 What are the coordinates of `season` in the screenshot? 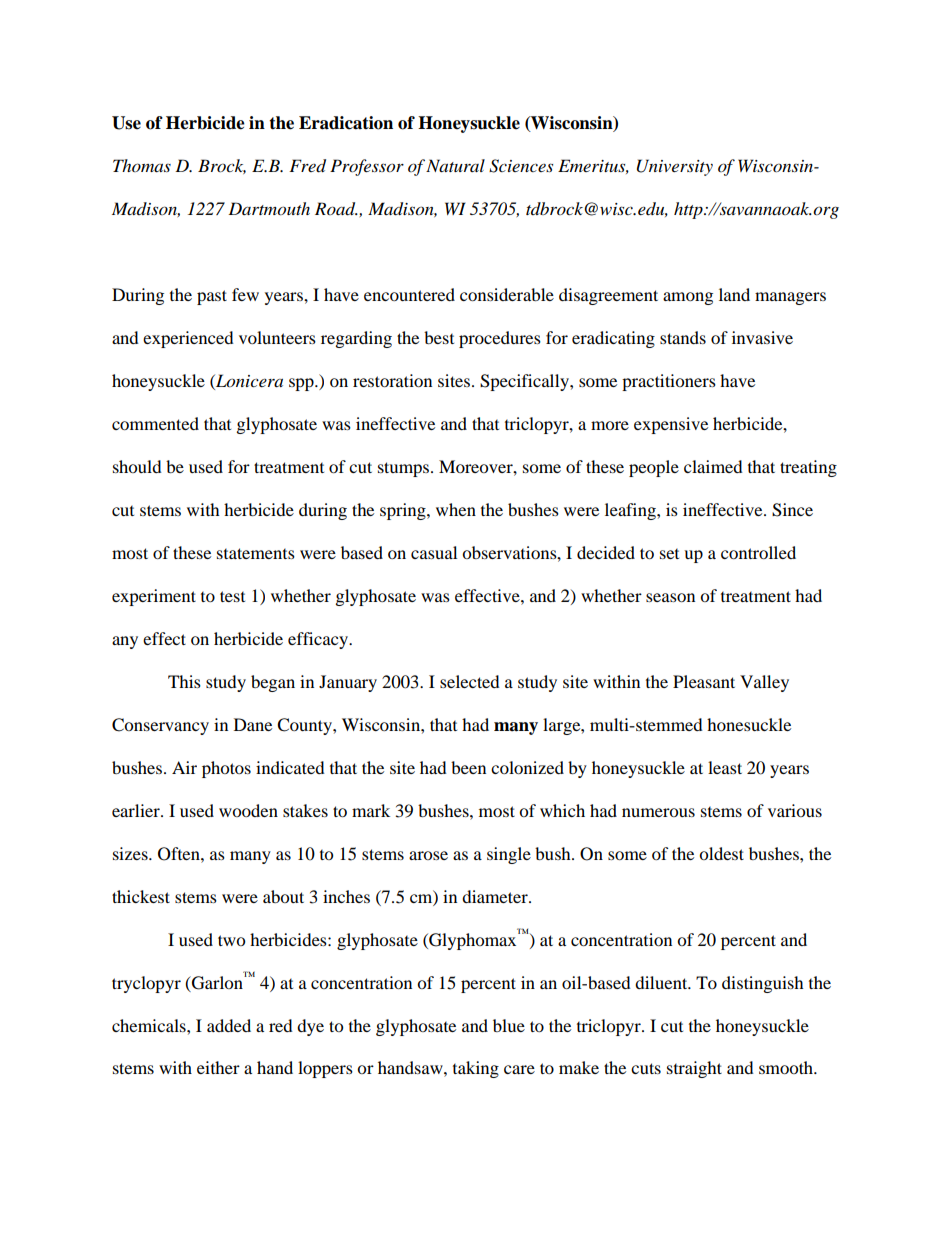 It's located at (670, 597).
